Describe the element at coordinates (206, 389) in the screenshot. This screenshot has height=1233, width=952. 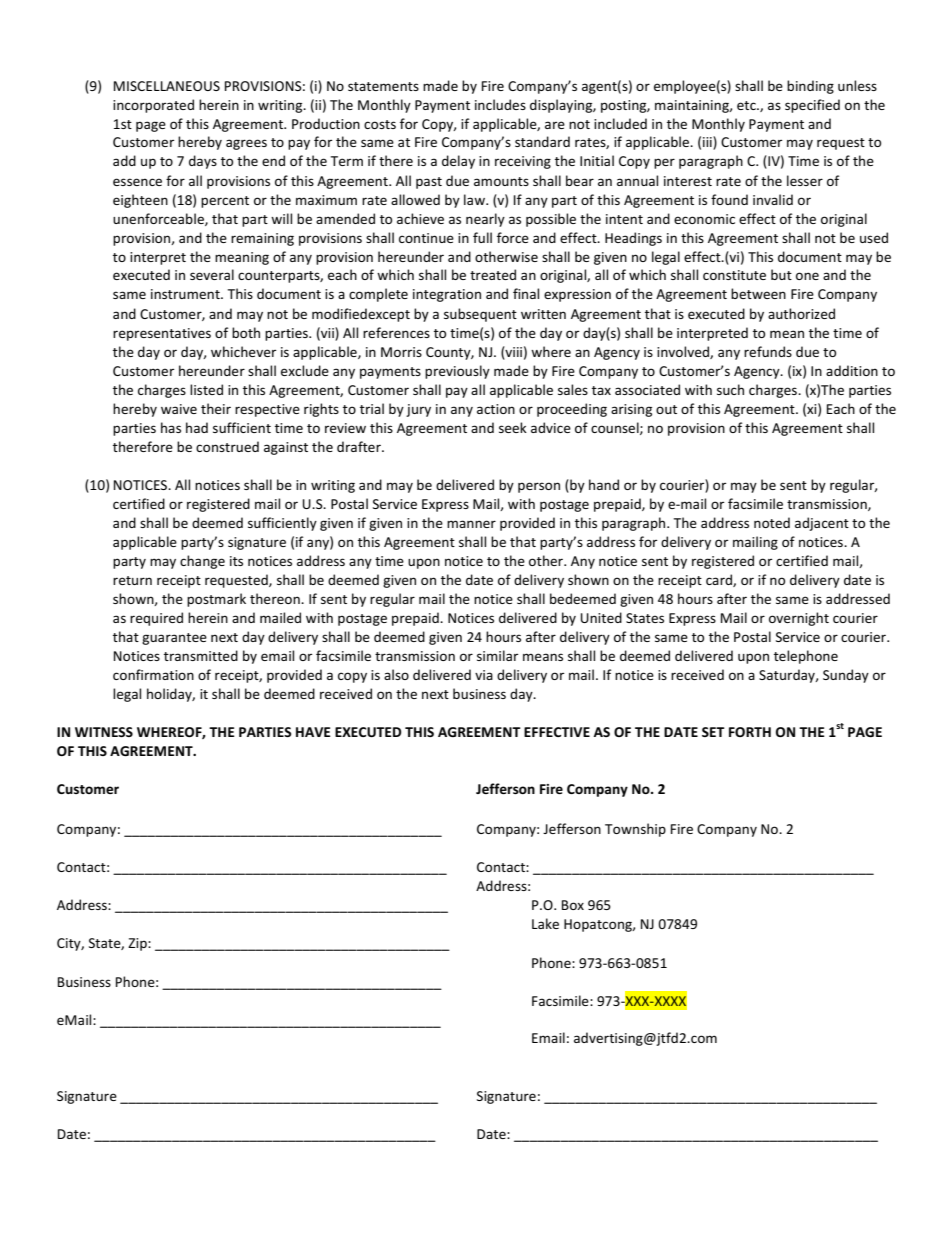
I see `listed` at that location.
